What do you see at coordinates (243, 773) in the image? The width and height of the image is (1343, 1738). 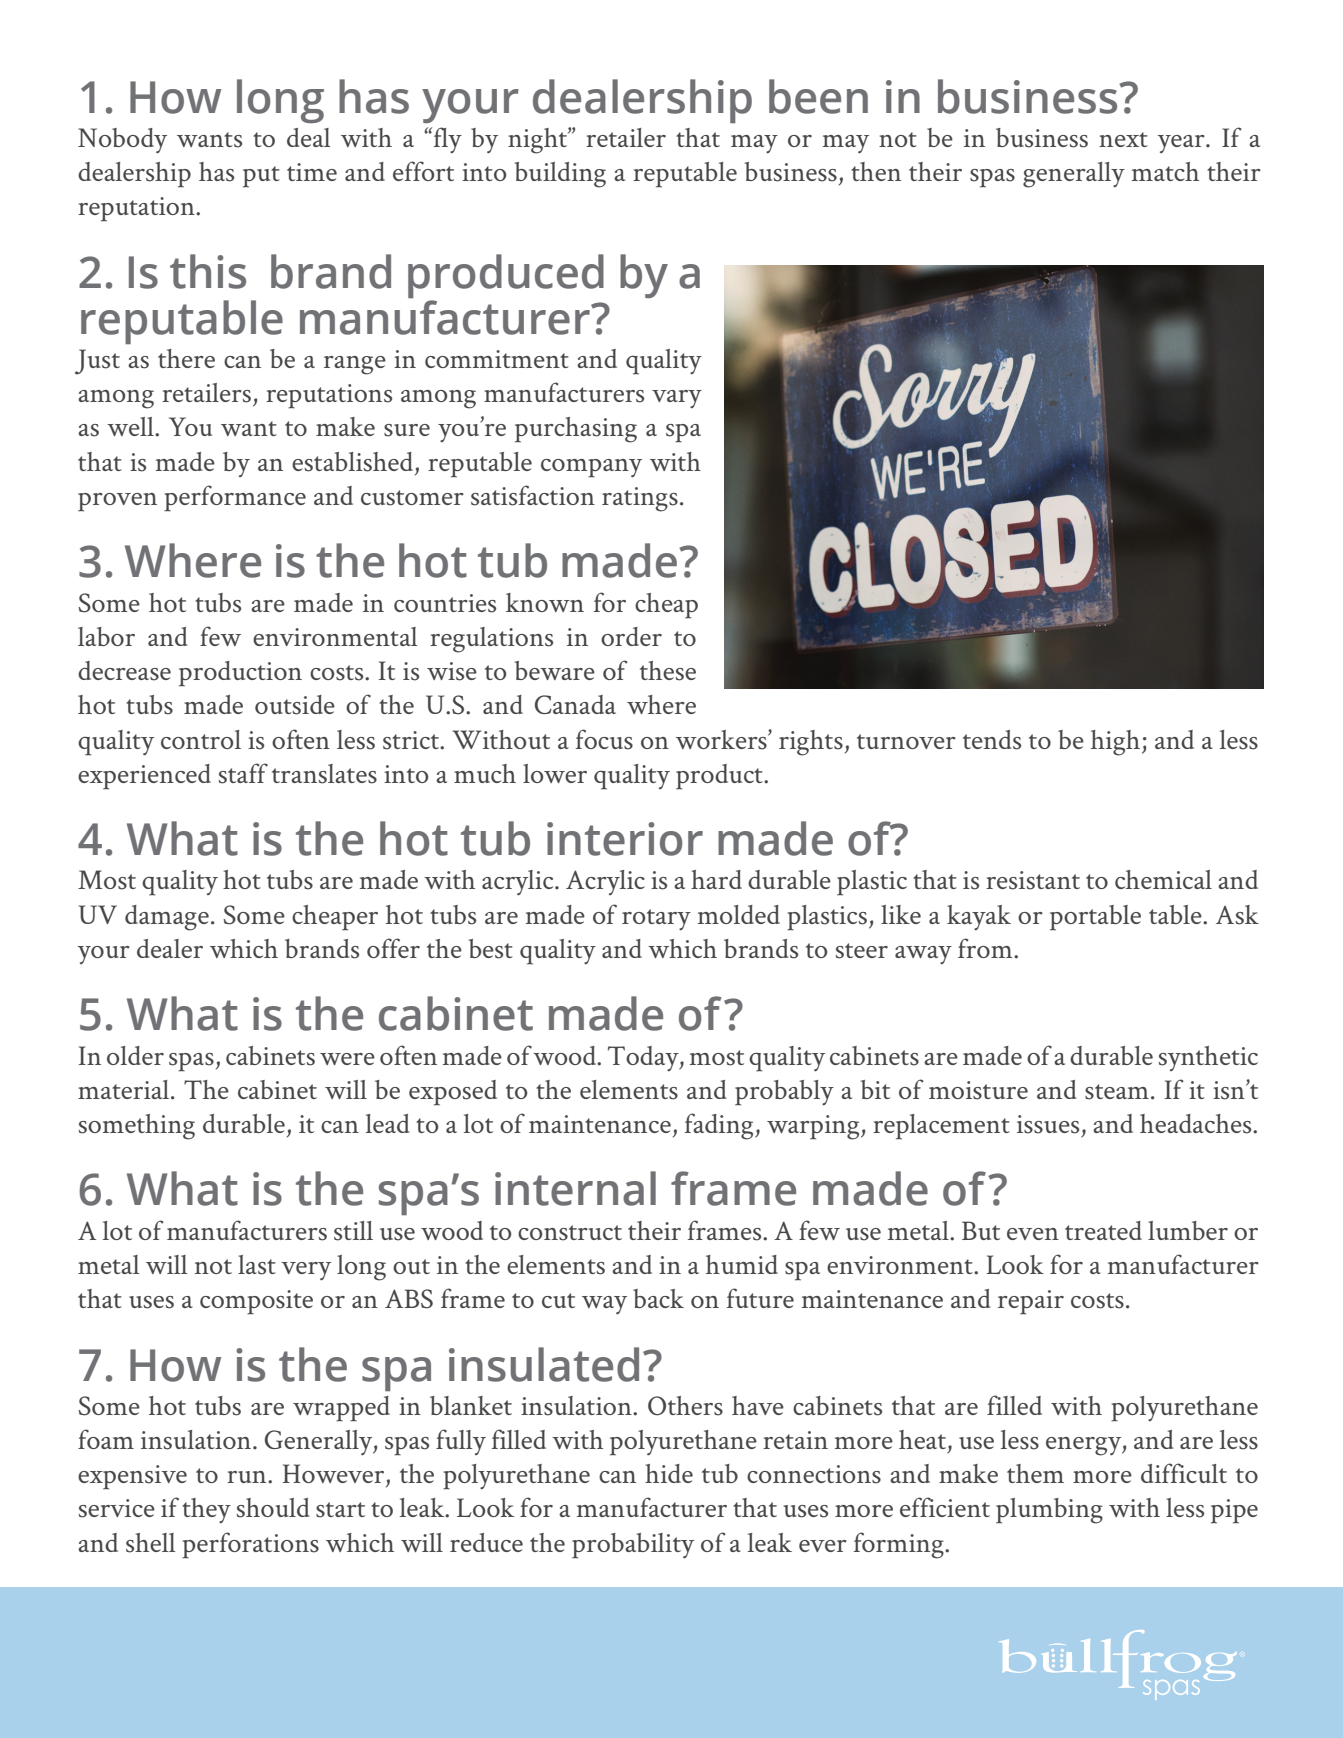 I see `staff` at bounding box center [243, 773].
